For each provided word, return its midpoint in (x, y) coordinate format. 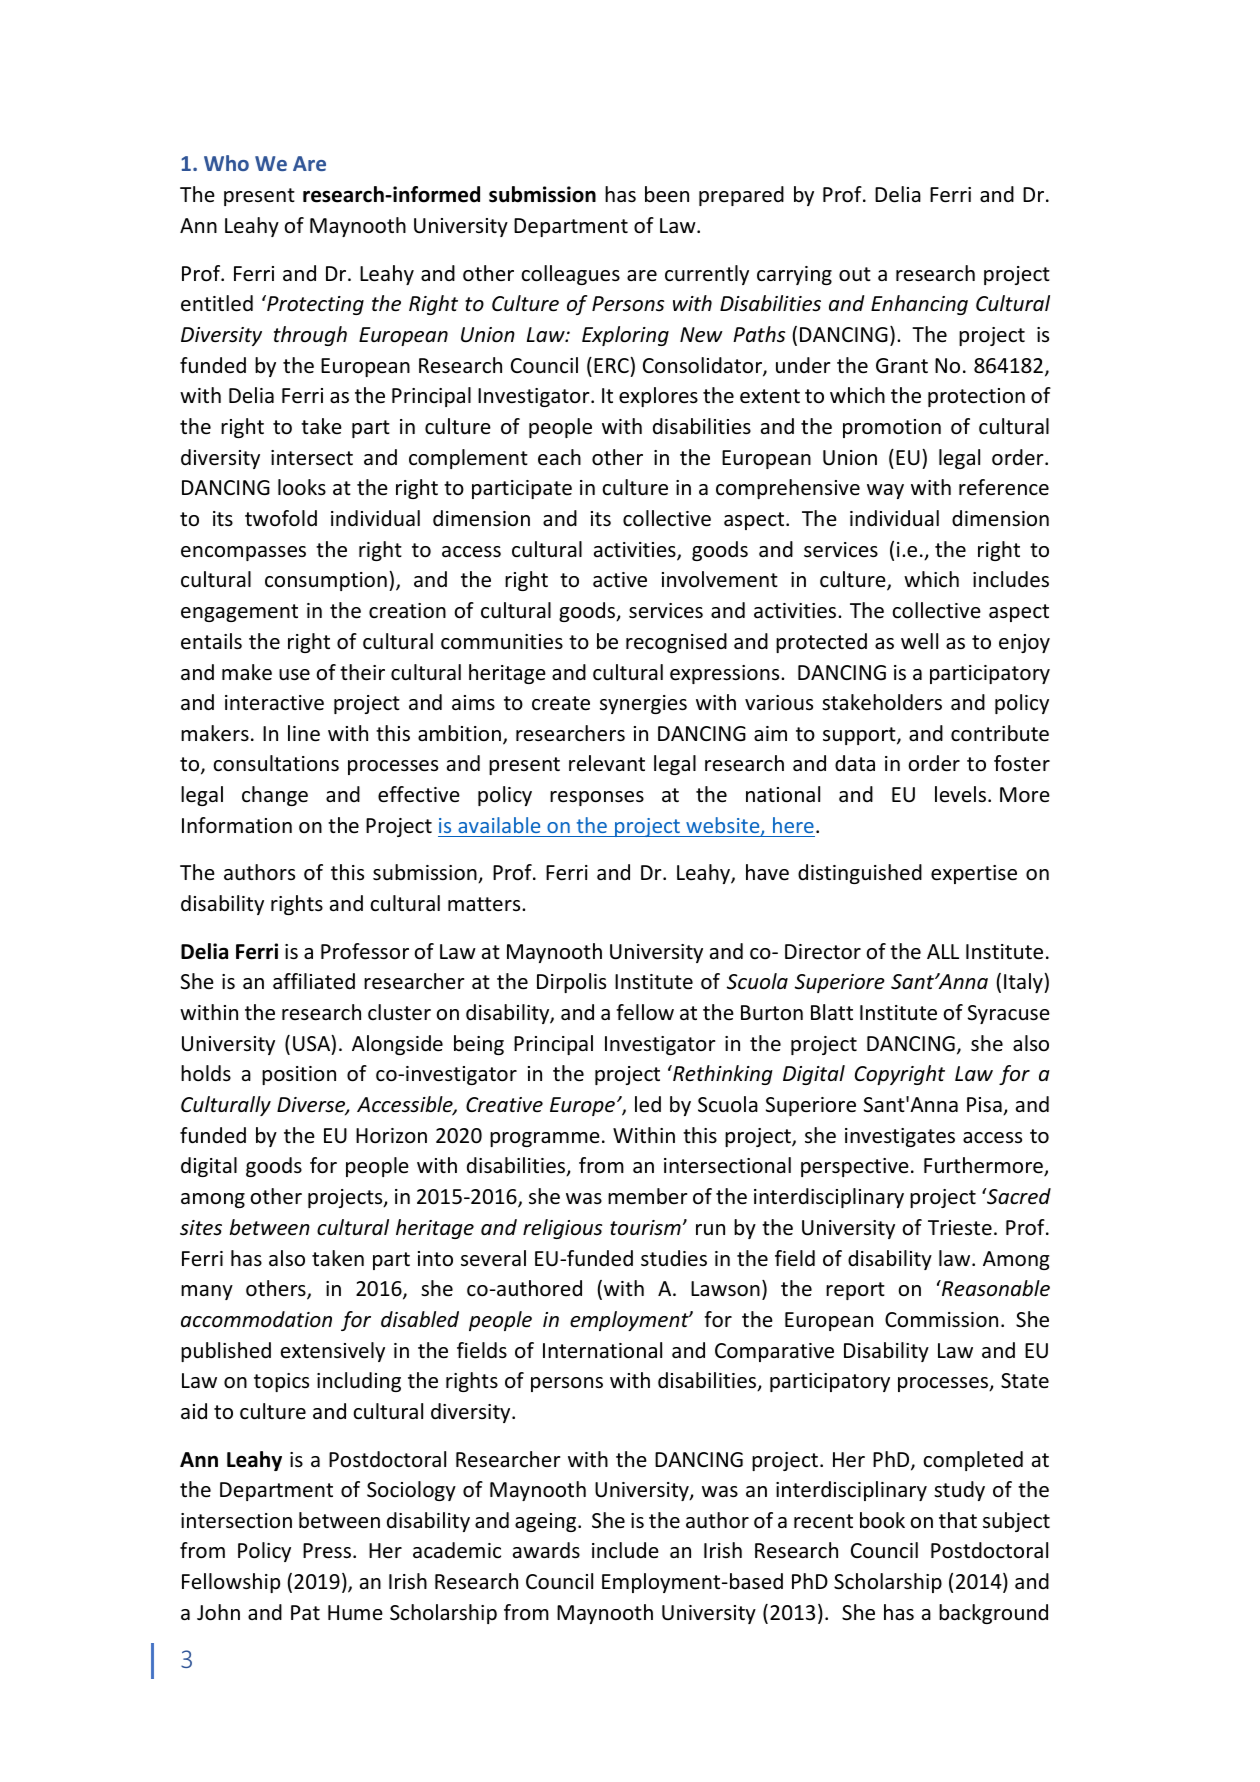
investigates (900, 1137)
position (299, 1075)
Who (226, 163)
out (855, 274)
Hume (355, 1612)
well (919, 641)
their (362, 672)
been (667, 194)
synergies (643, 704)
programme (545, 1139)
